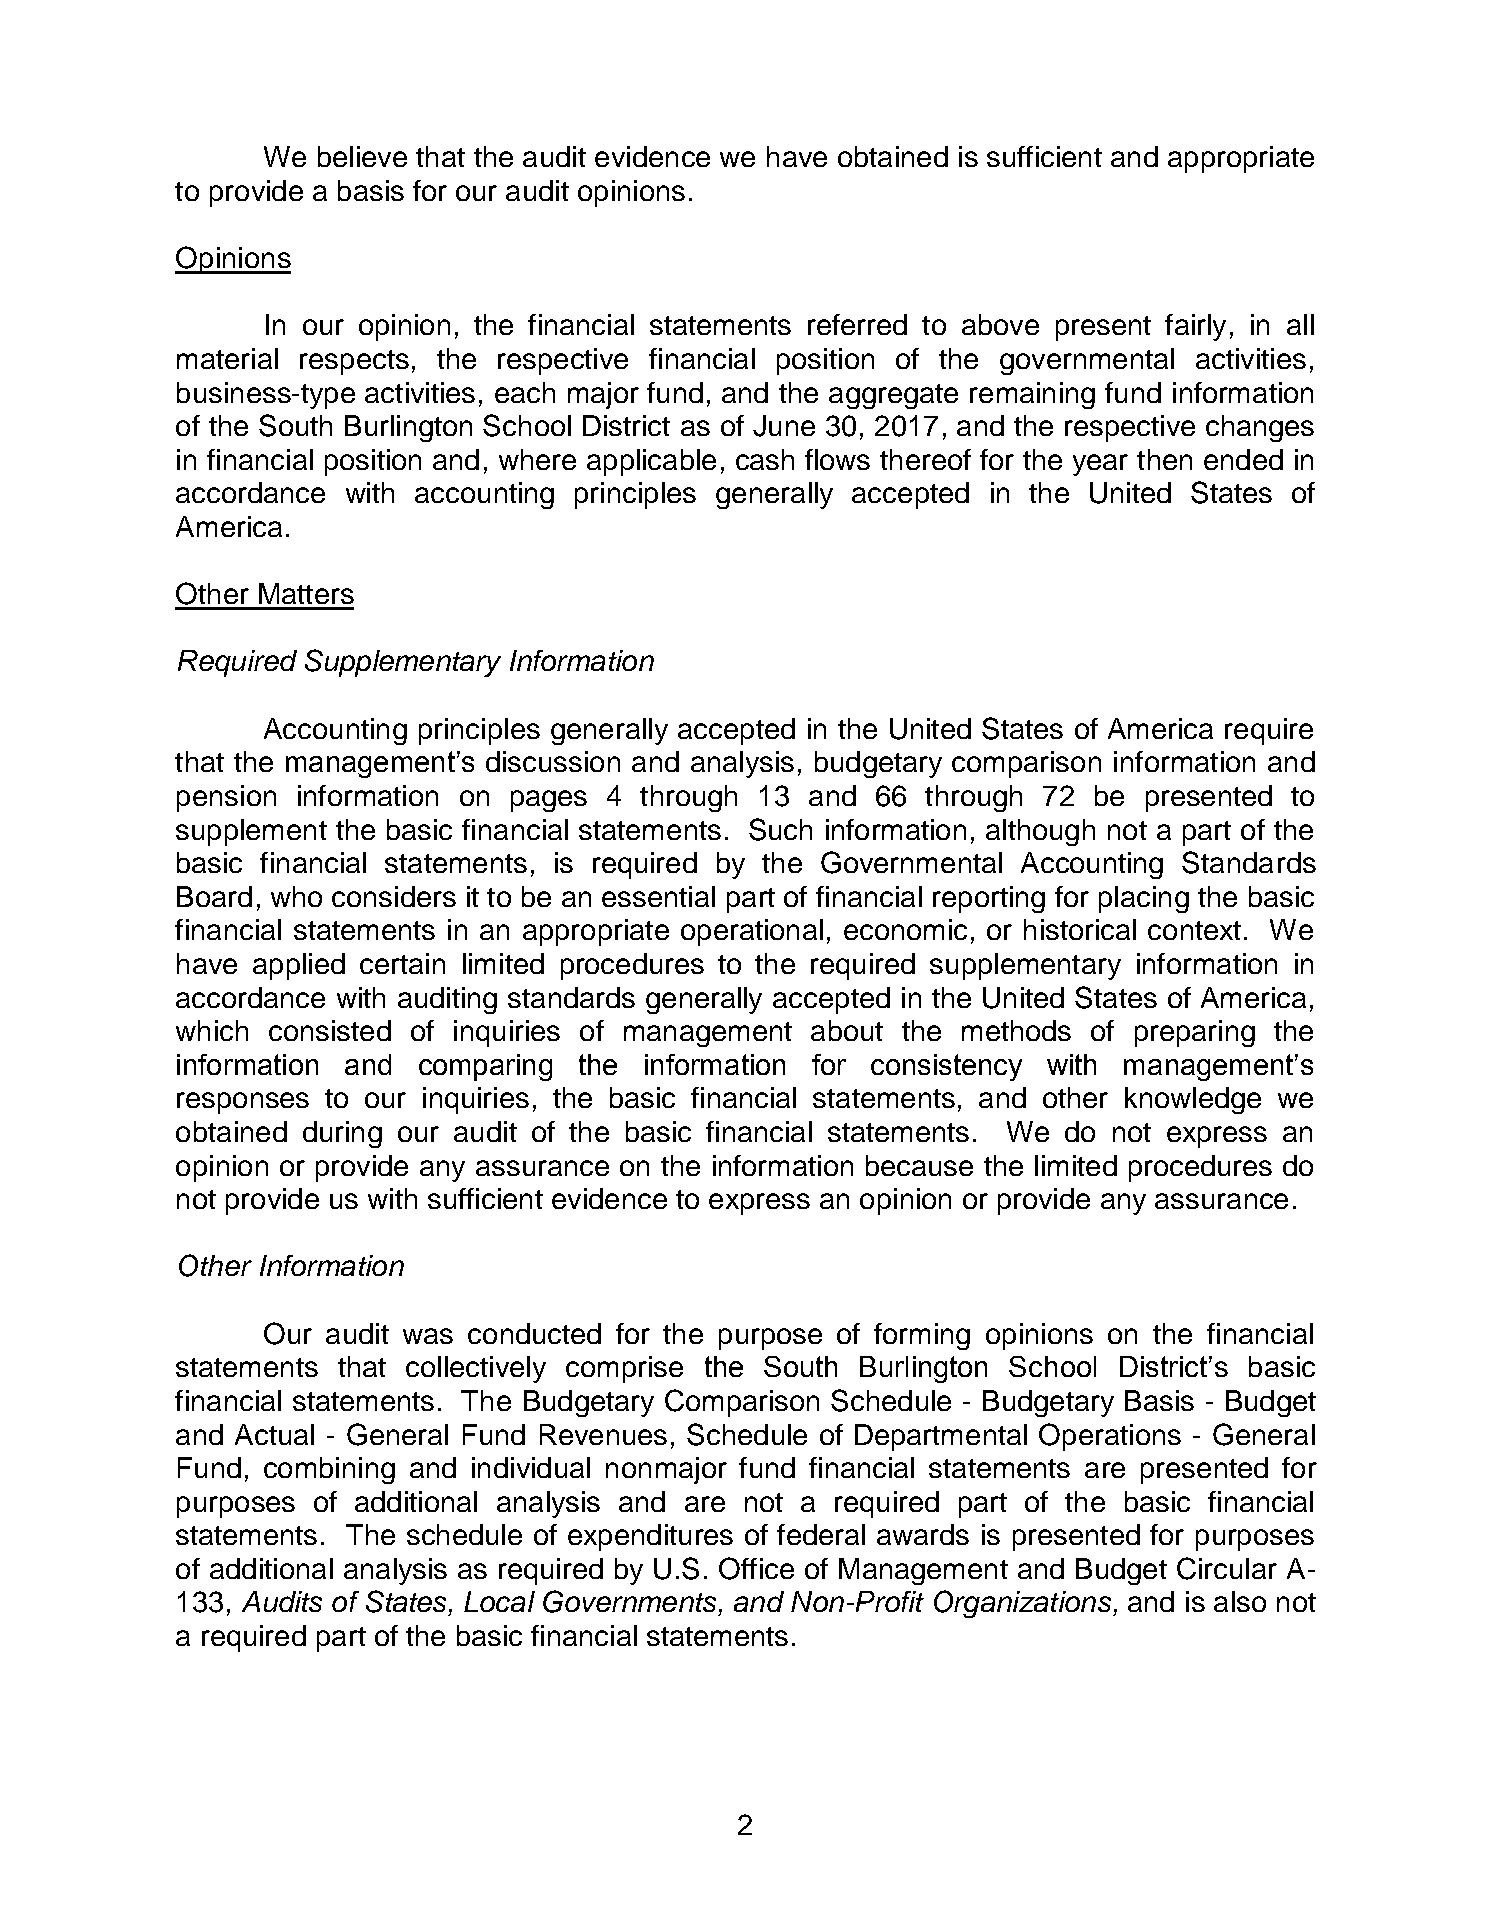  Describe the element at coordinates (553, 761) in the screenshot. I see `discussion` at that location.
